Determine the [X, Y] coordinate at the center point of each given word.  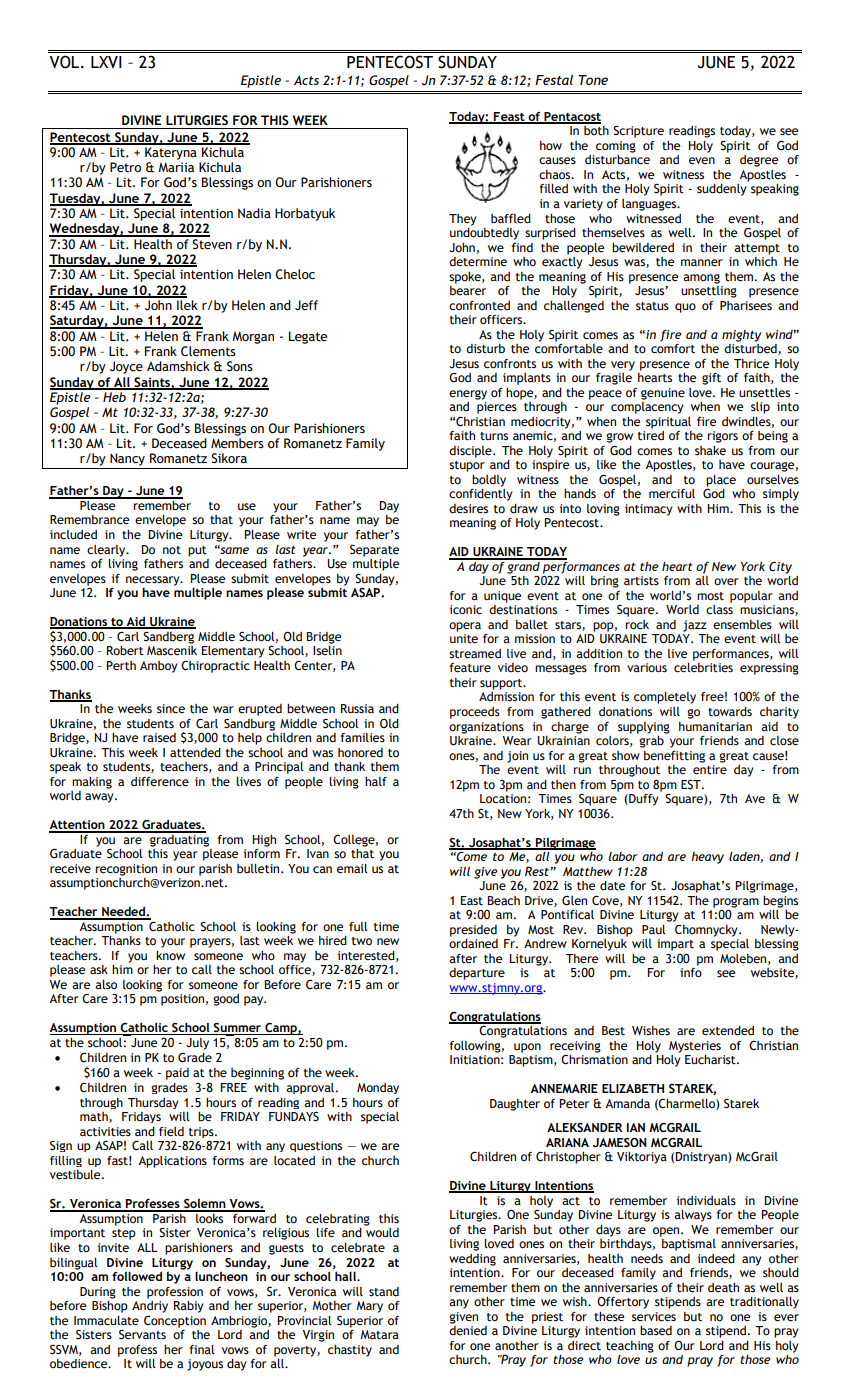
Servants [142, 1335]
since [171, 709]
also [106, 984]
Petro [125, 167]
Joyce [126, 367]
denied [468, 1331]
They [462, 220]
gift [711, 379]
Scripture [638, 131]
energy [468, 395]
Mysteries [695, 1047]
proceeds [475, 713]
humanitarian [715, 727]
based [656, 1331]
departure [477, 974]
